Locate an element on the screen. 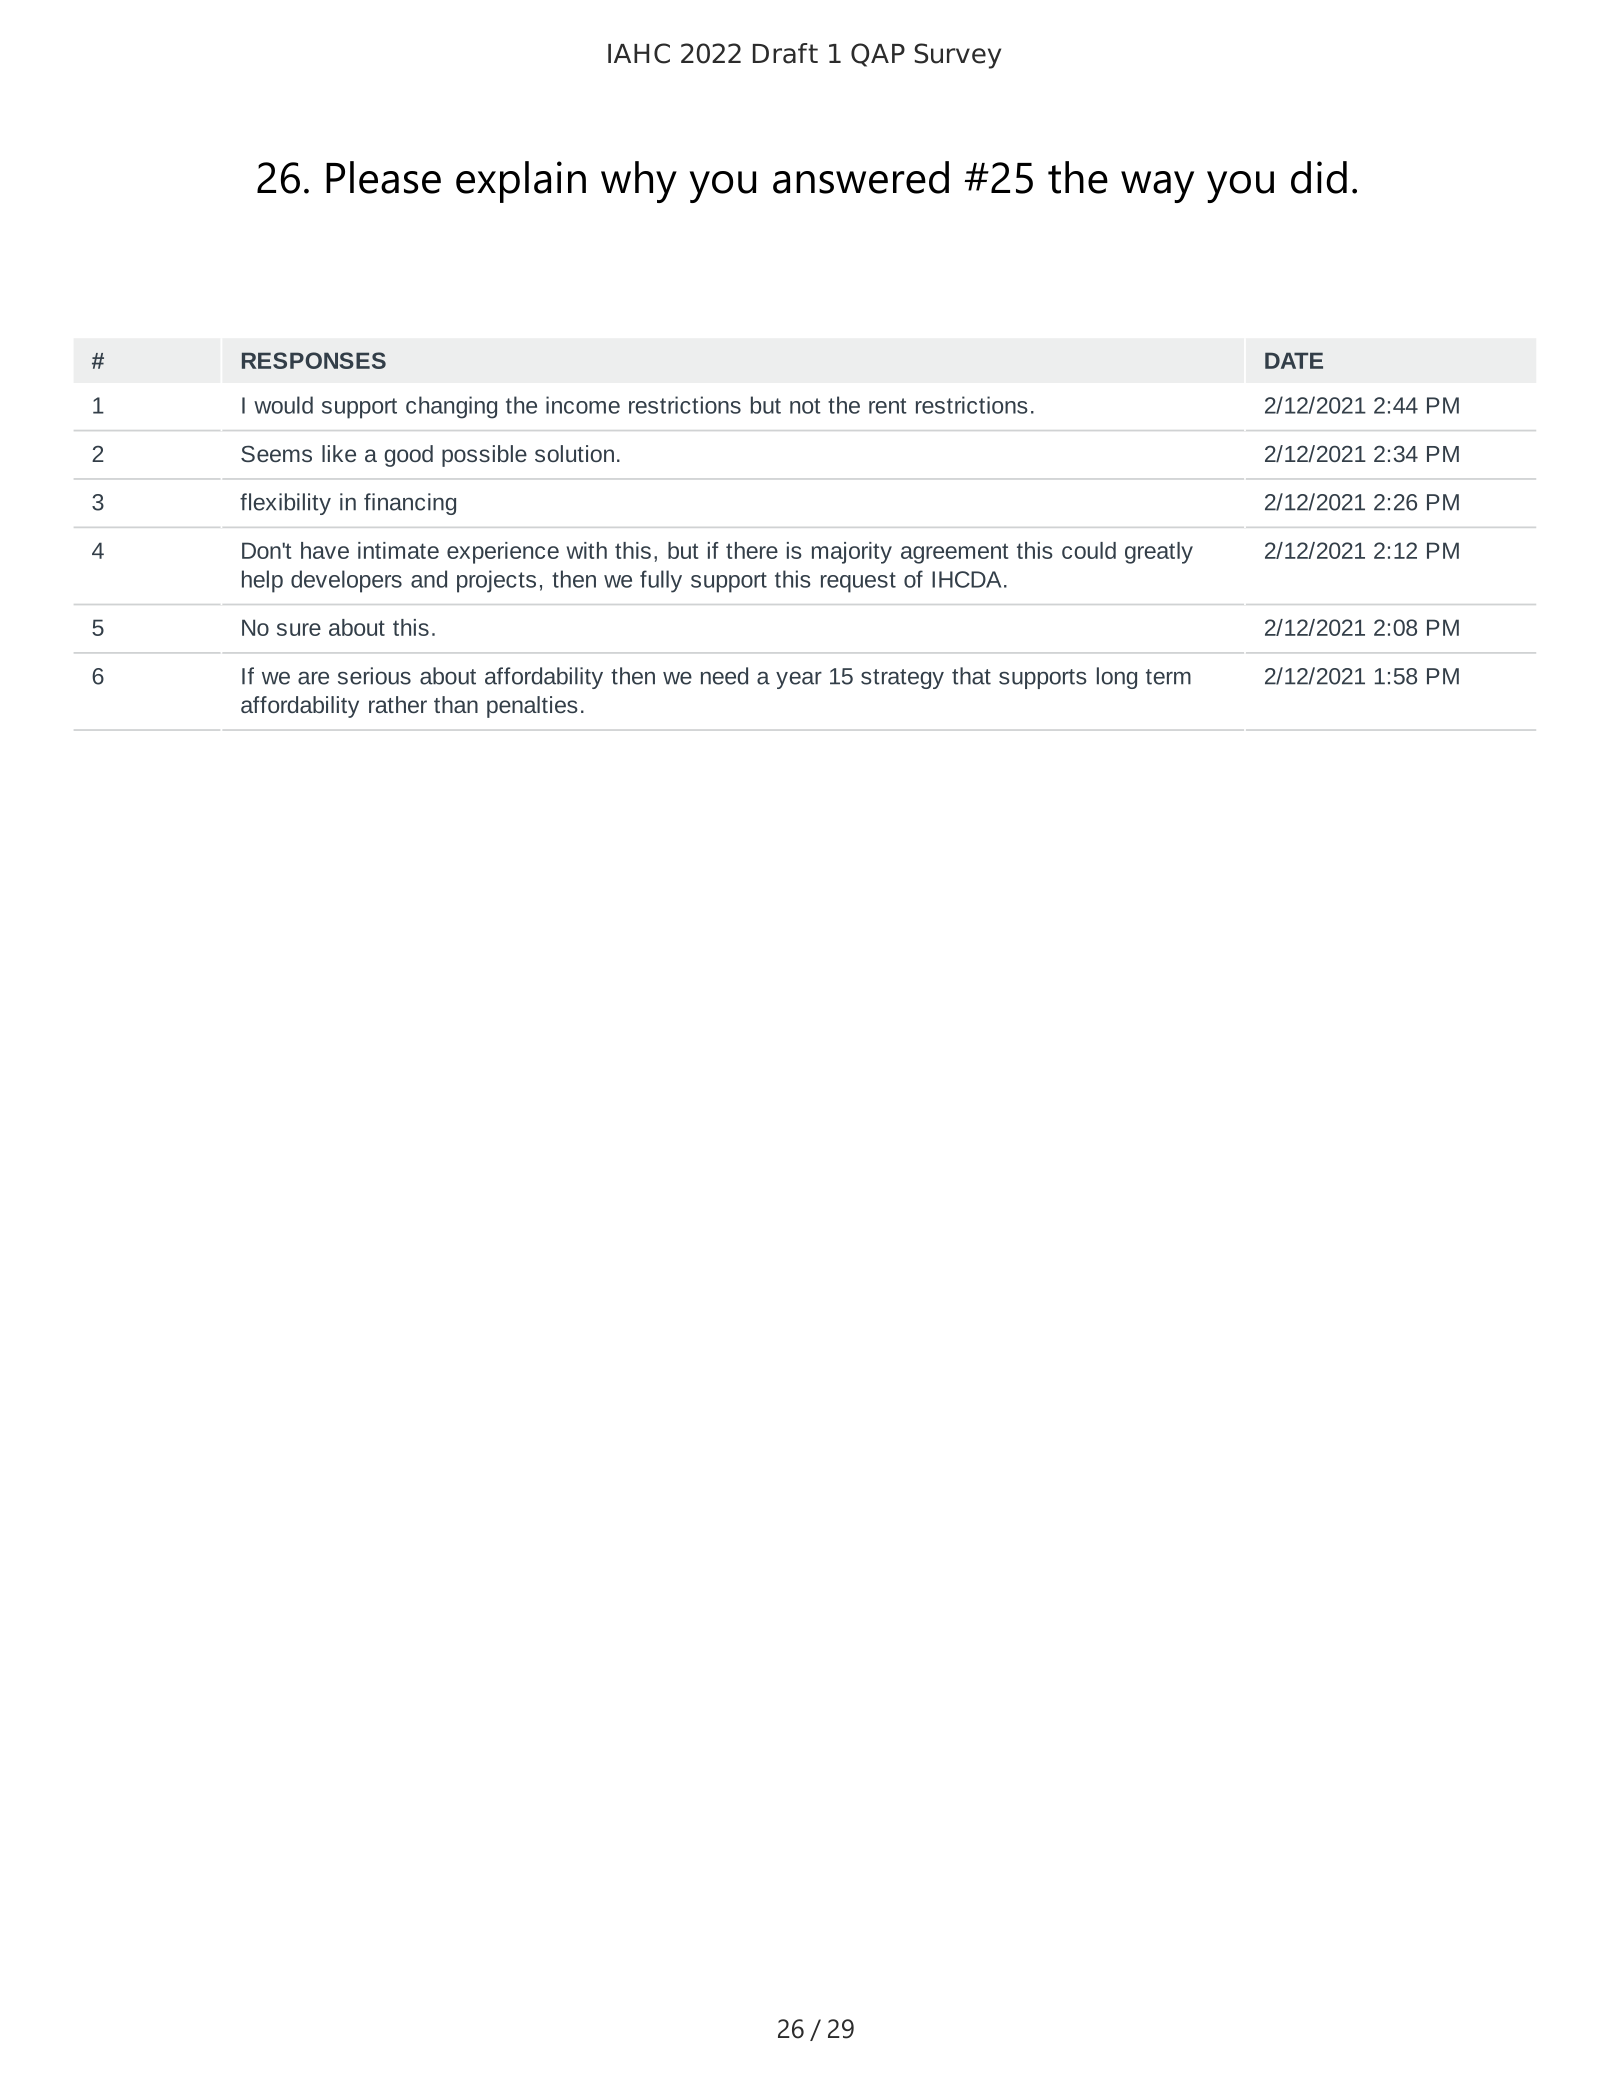 The width and height of the screenshot is (1608, 2082). year is located at coordinates (799, 680).
